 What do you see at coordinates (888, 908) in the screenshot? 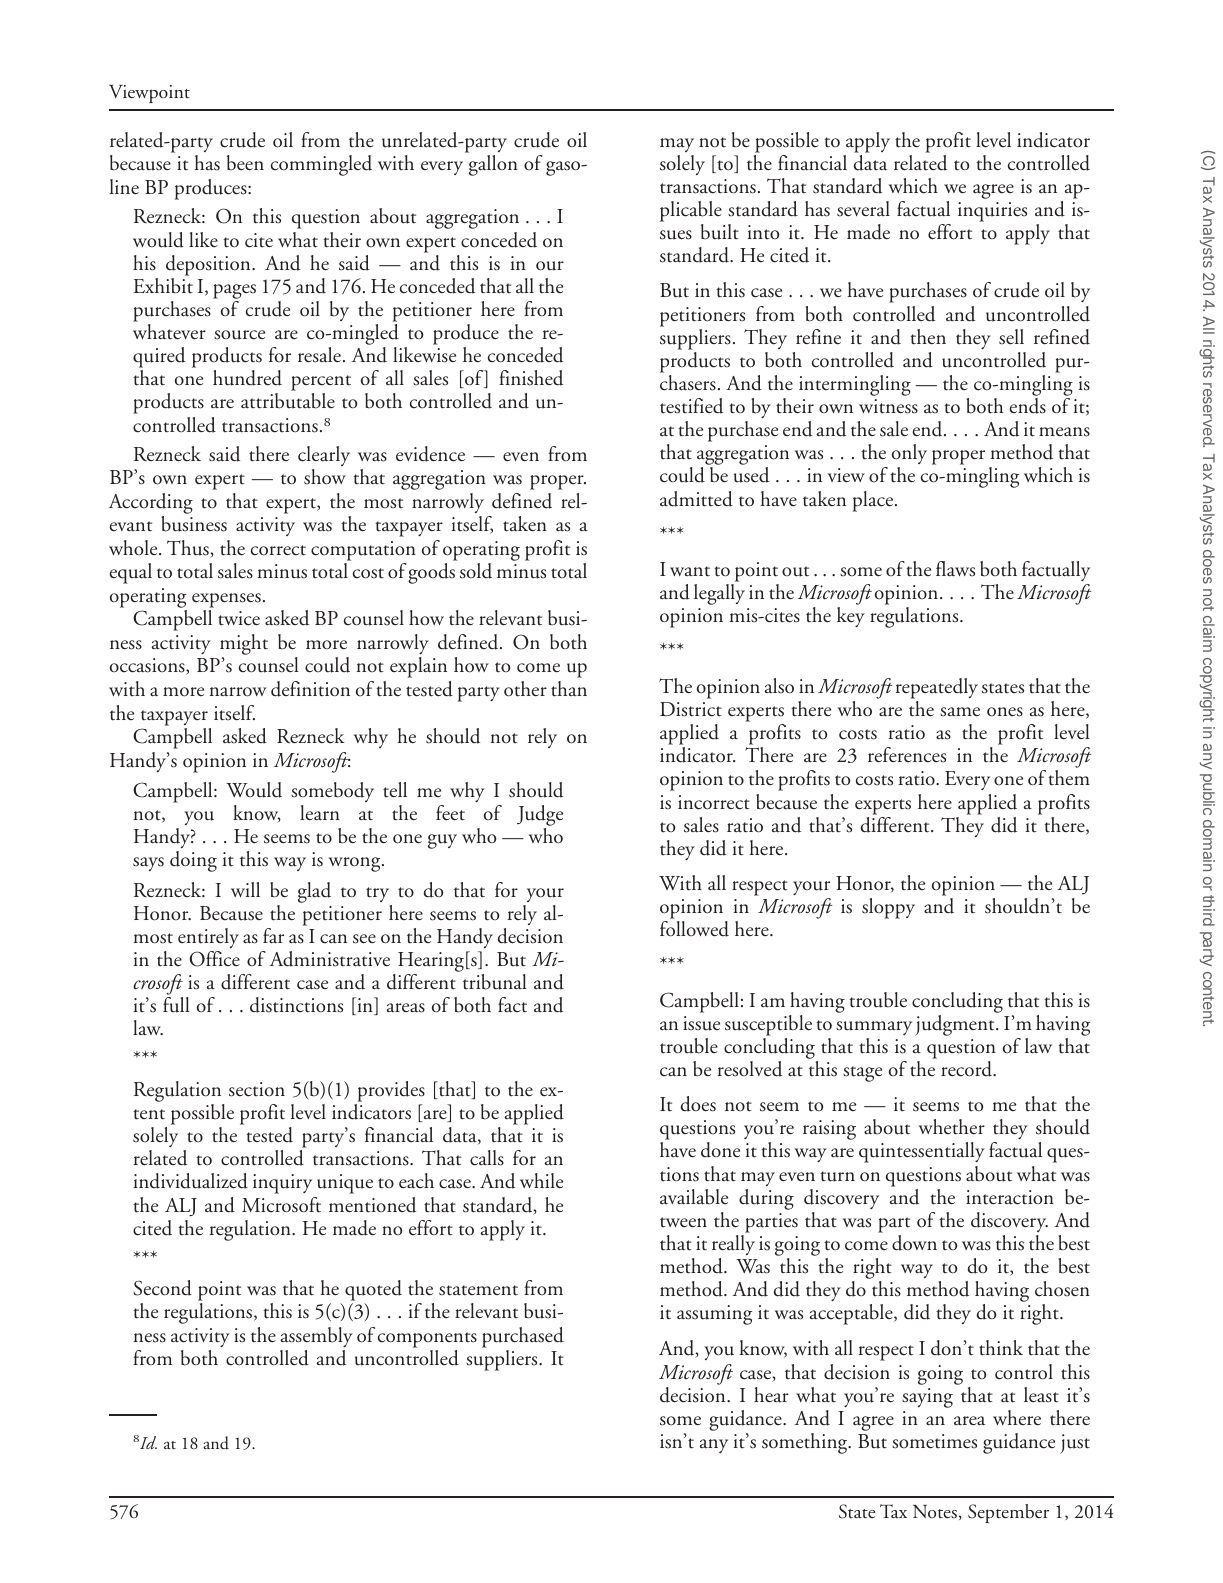
I see `sloppy` at bounding box center [888, 908].
